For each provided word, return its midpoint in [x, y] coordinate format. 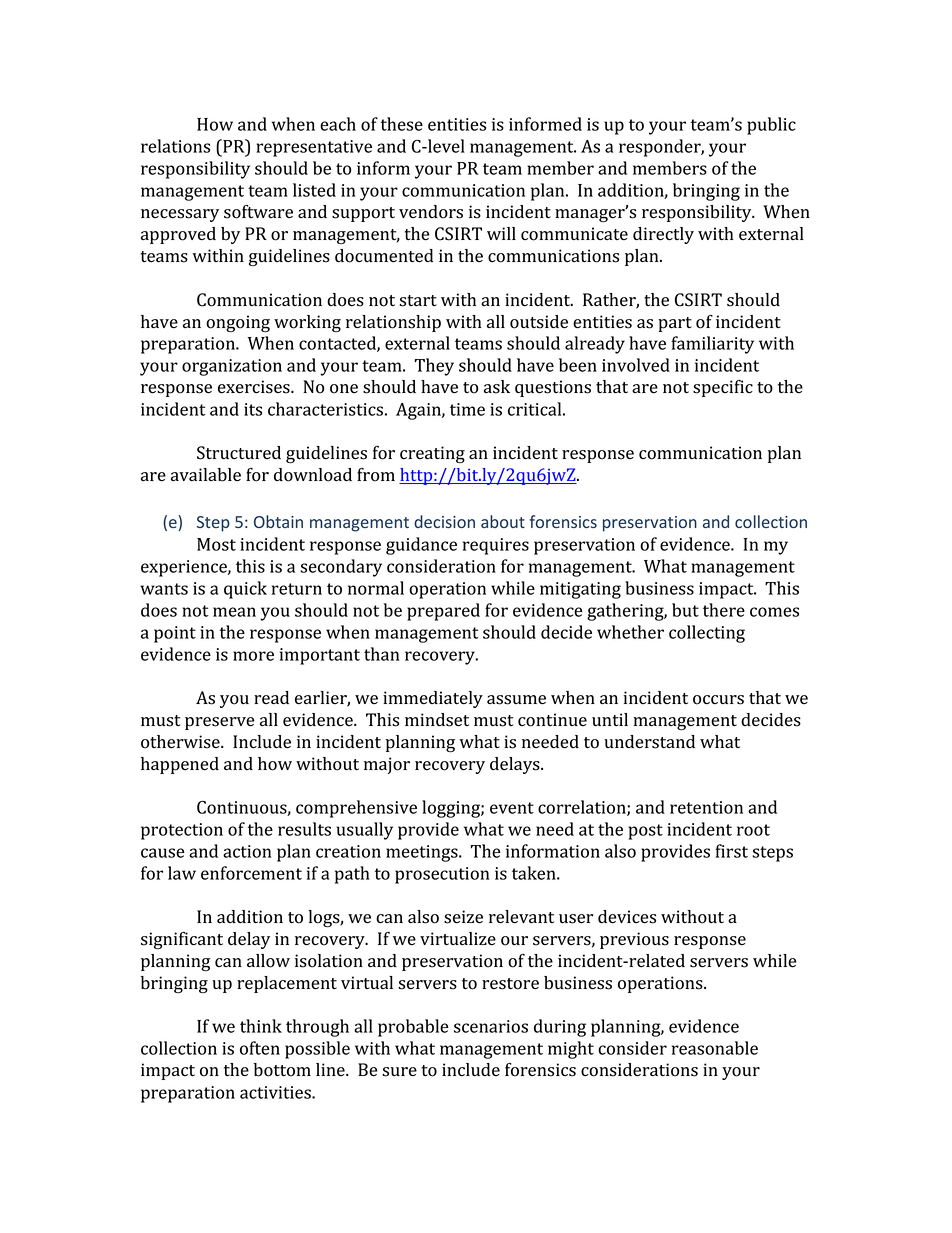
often [260, 1048]
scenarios [491, 1026]
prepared [443, 612]
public [771, 126]
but [685, 610]
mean [234, 612]
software [258, 212]
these [402, 124]
